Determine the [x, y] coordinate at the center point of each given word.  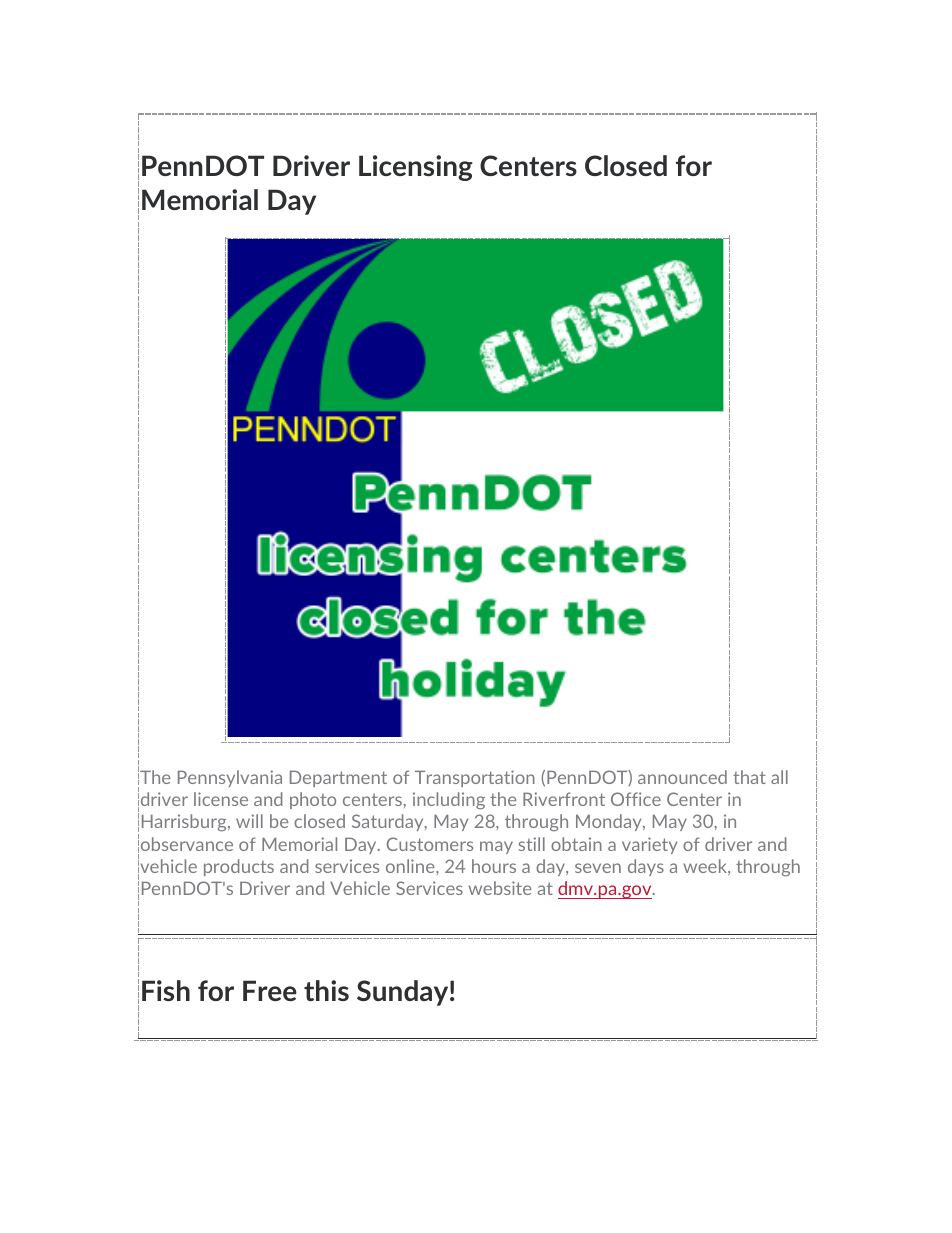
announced [682, 777]
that [749, 777]
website [499, 888]
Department [338, 778]
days [646, 867]
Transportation [475, 778]
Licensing [416, 168]
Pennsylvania [230, 778]
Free [270, 990]
